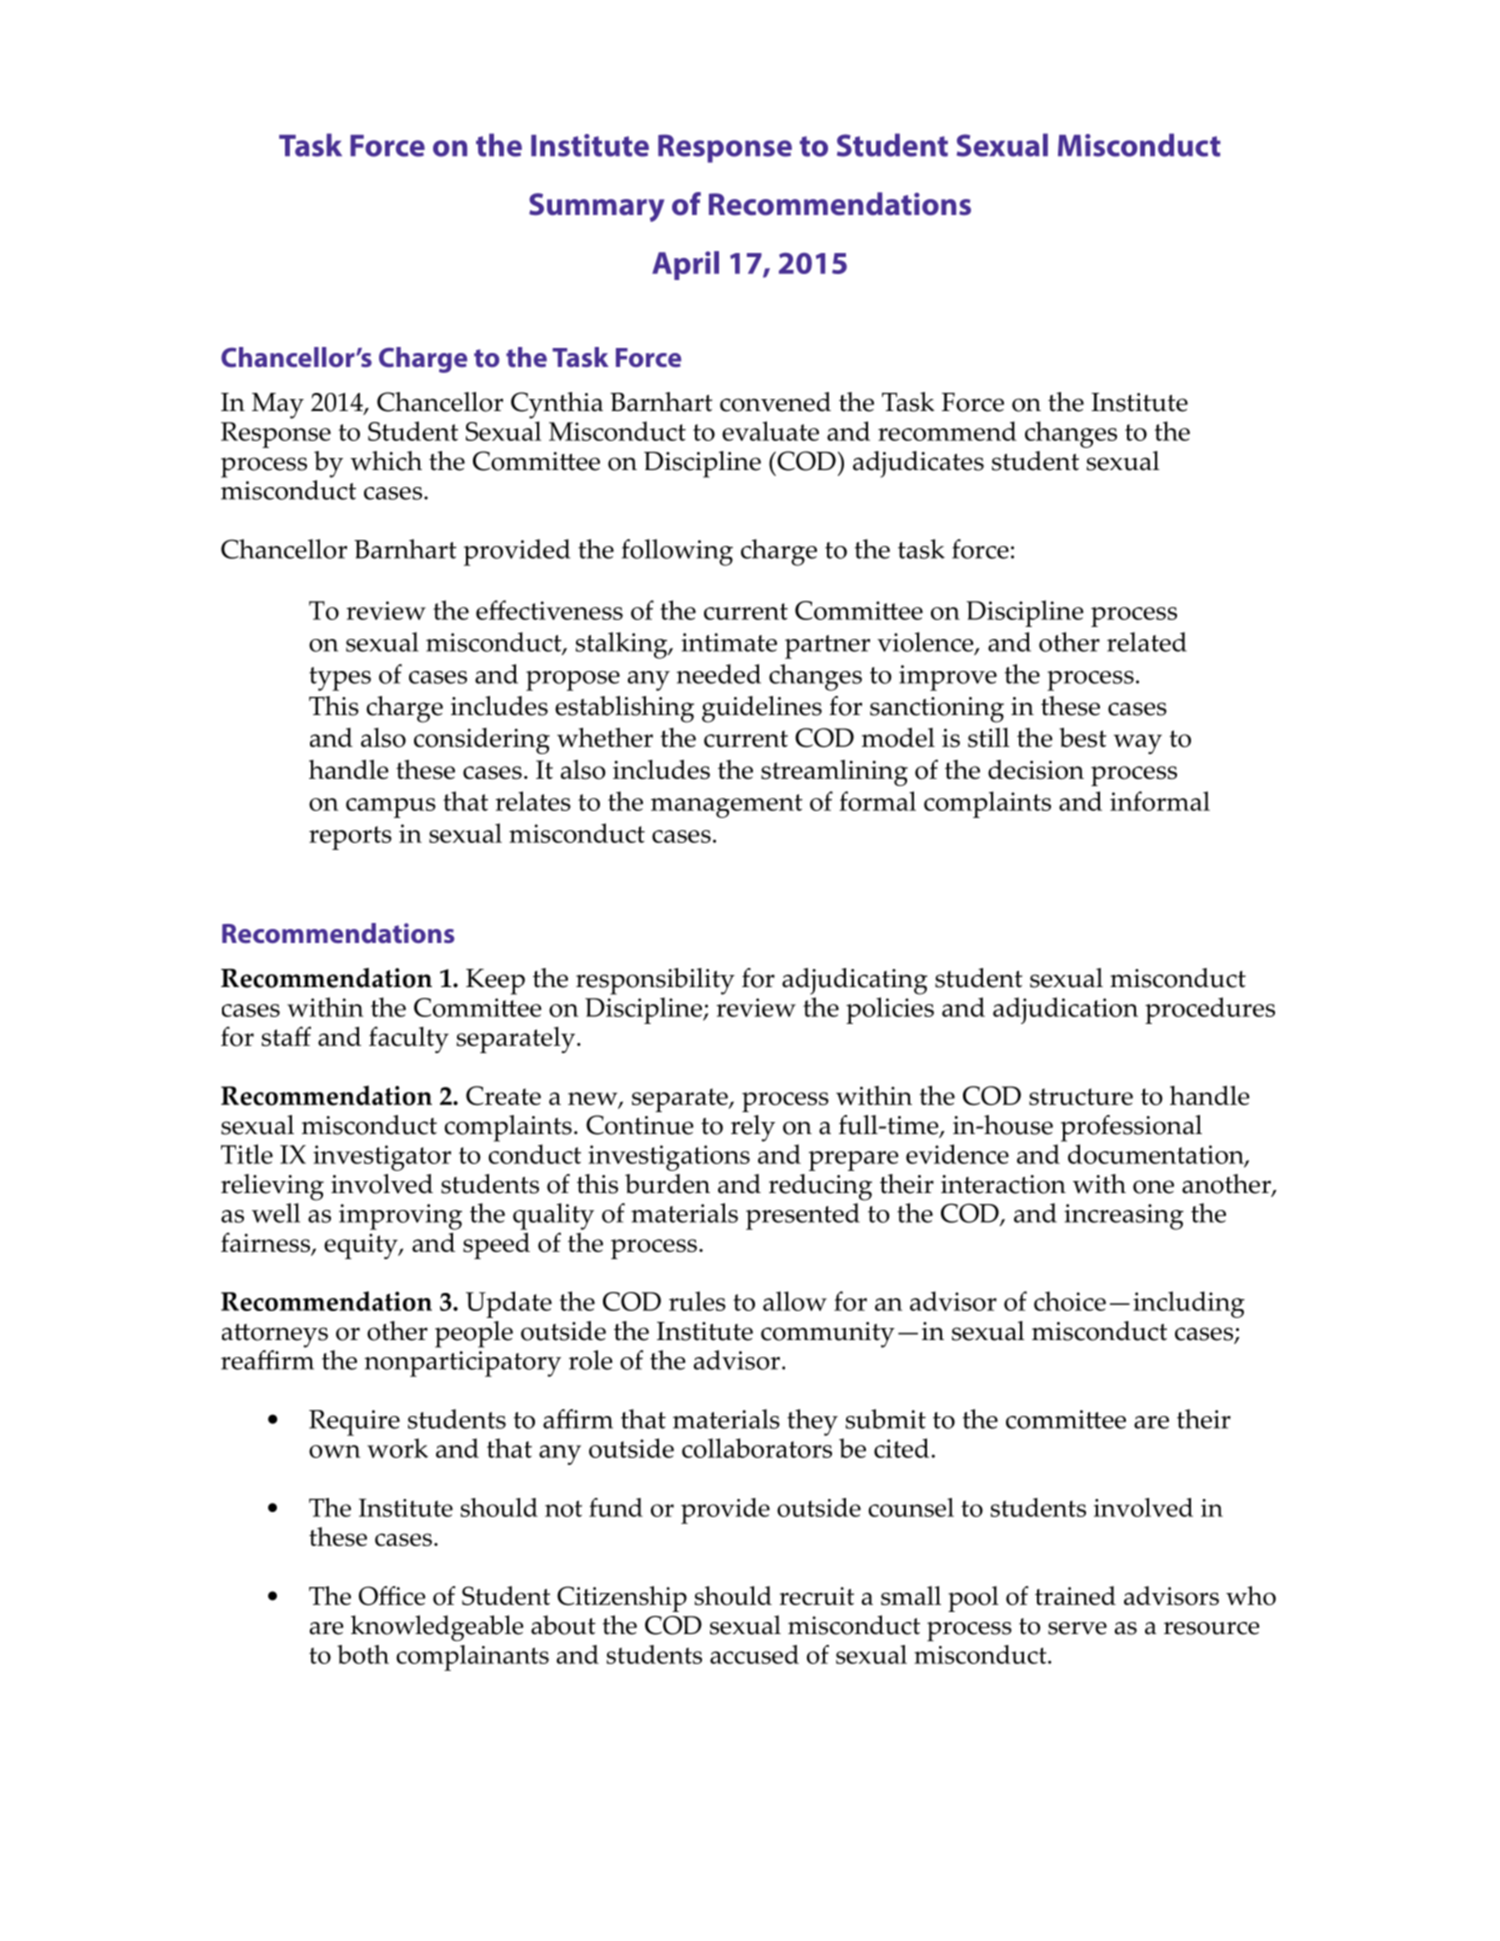  I want to click on increasing, so click(1124, 1217).
